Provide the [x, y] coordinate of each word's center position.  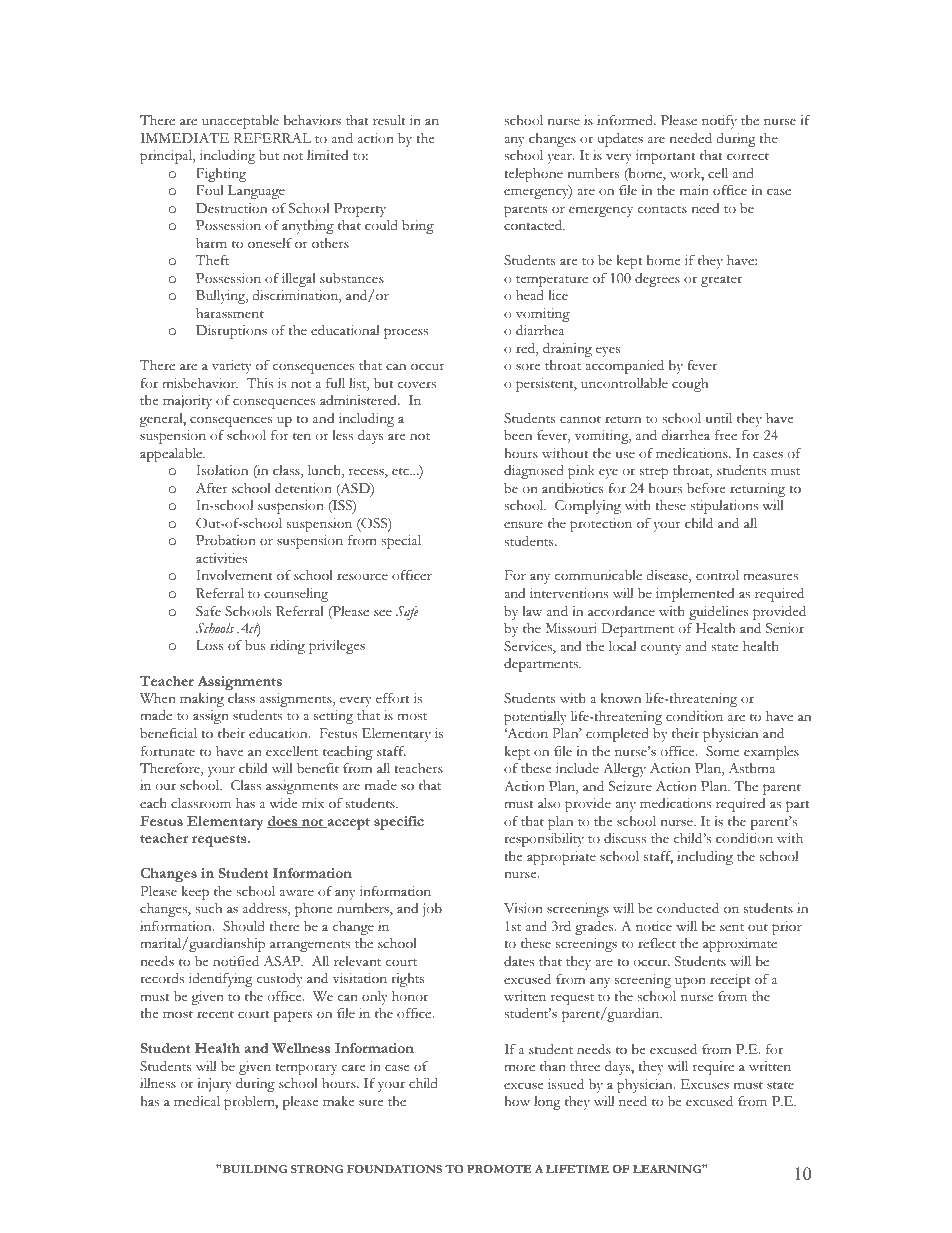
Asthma [752, 768]
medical [197, 1101]
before [706, 488]
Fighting [221, 175]
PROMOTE [499, 1169]
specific [399, 823]
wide [283, 803]
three [585, 1066]
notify [719, 122]
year [560, 158]
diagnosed [534, 472]
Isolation [222, 470]
